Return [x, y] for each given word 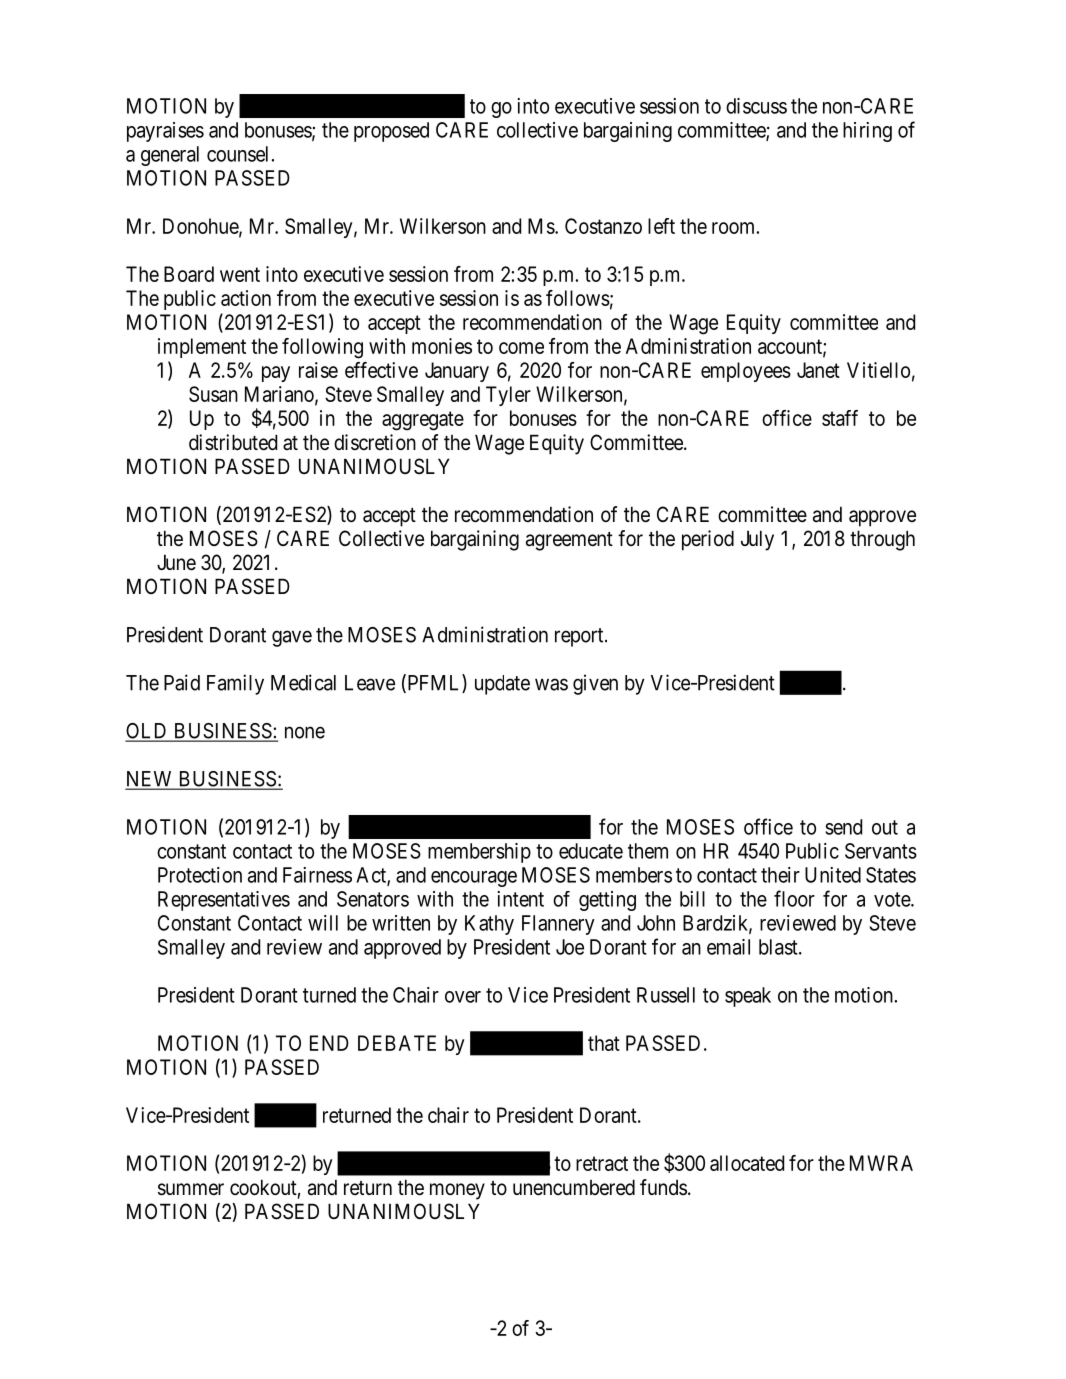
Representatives [224, 901]
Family [235, 684]
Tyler [508, 396]
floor [794, 898]
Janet [818, 370]
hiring [867, 132]
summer [191, 1189]
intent [521, 899]
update [502, 685]
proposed [391, 132]
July [757, 540]
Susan [213, 394]
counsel [237, 154]
